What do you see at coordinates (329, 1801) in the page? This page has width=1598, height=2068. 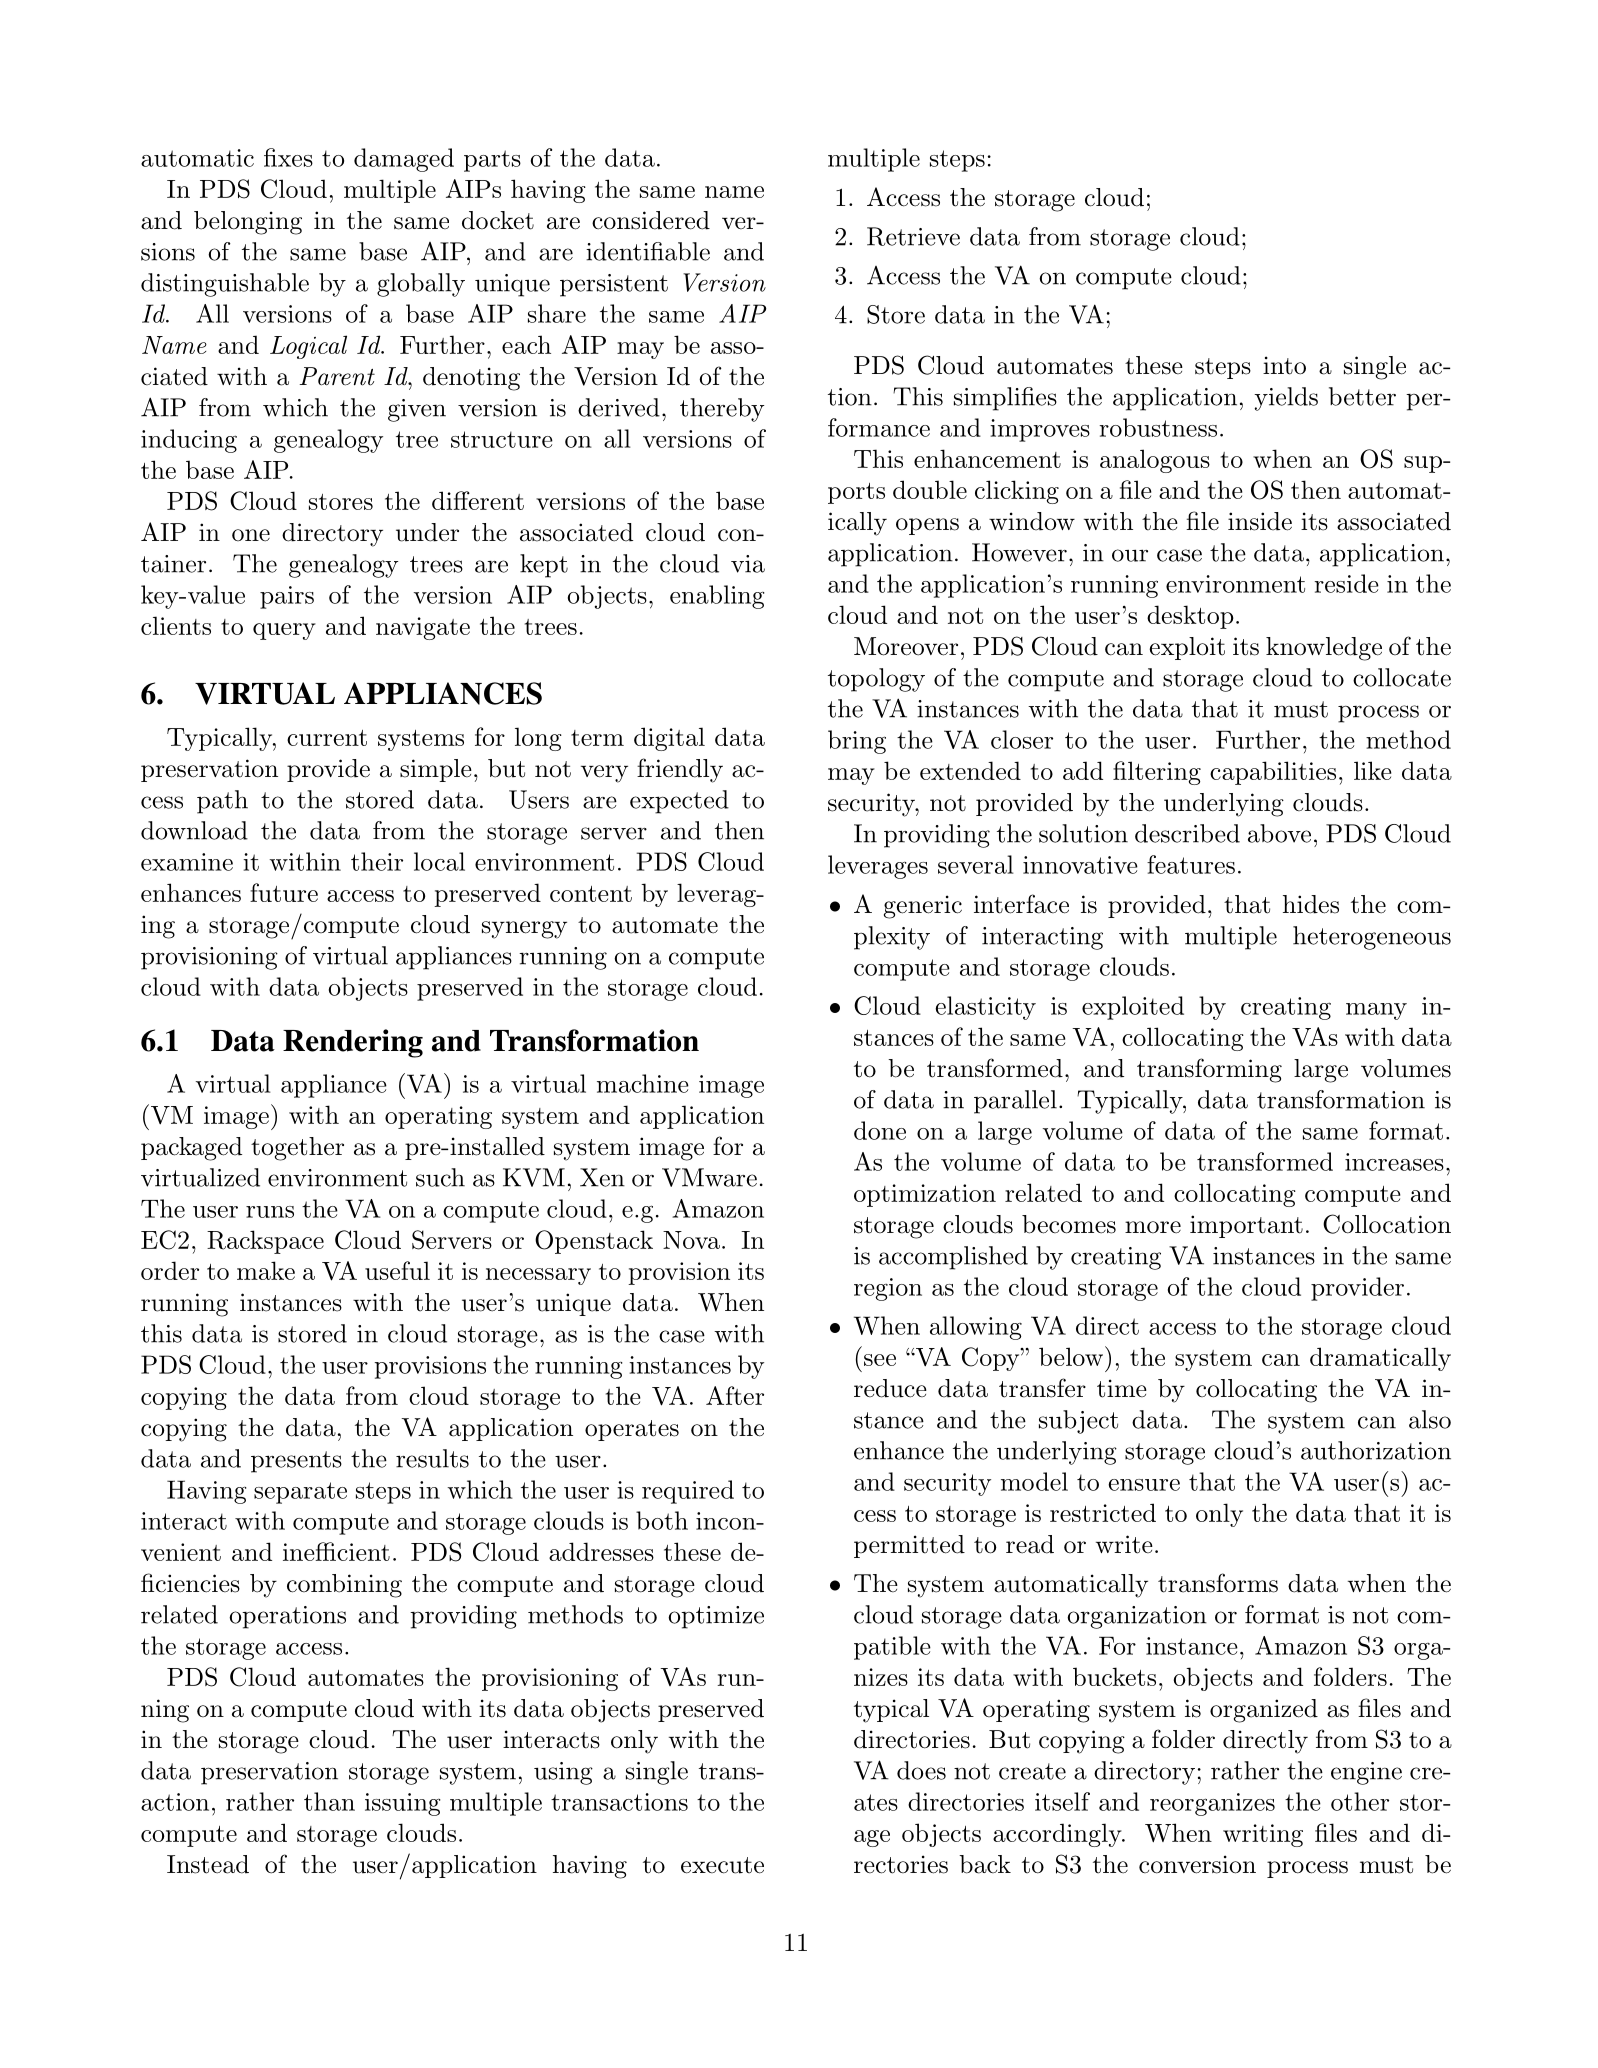 I see `than` at bounding box center [329, 1801].
